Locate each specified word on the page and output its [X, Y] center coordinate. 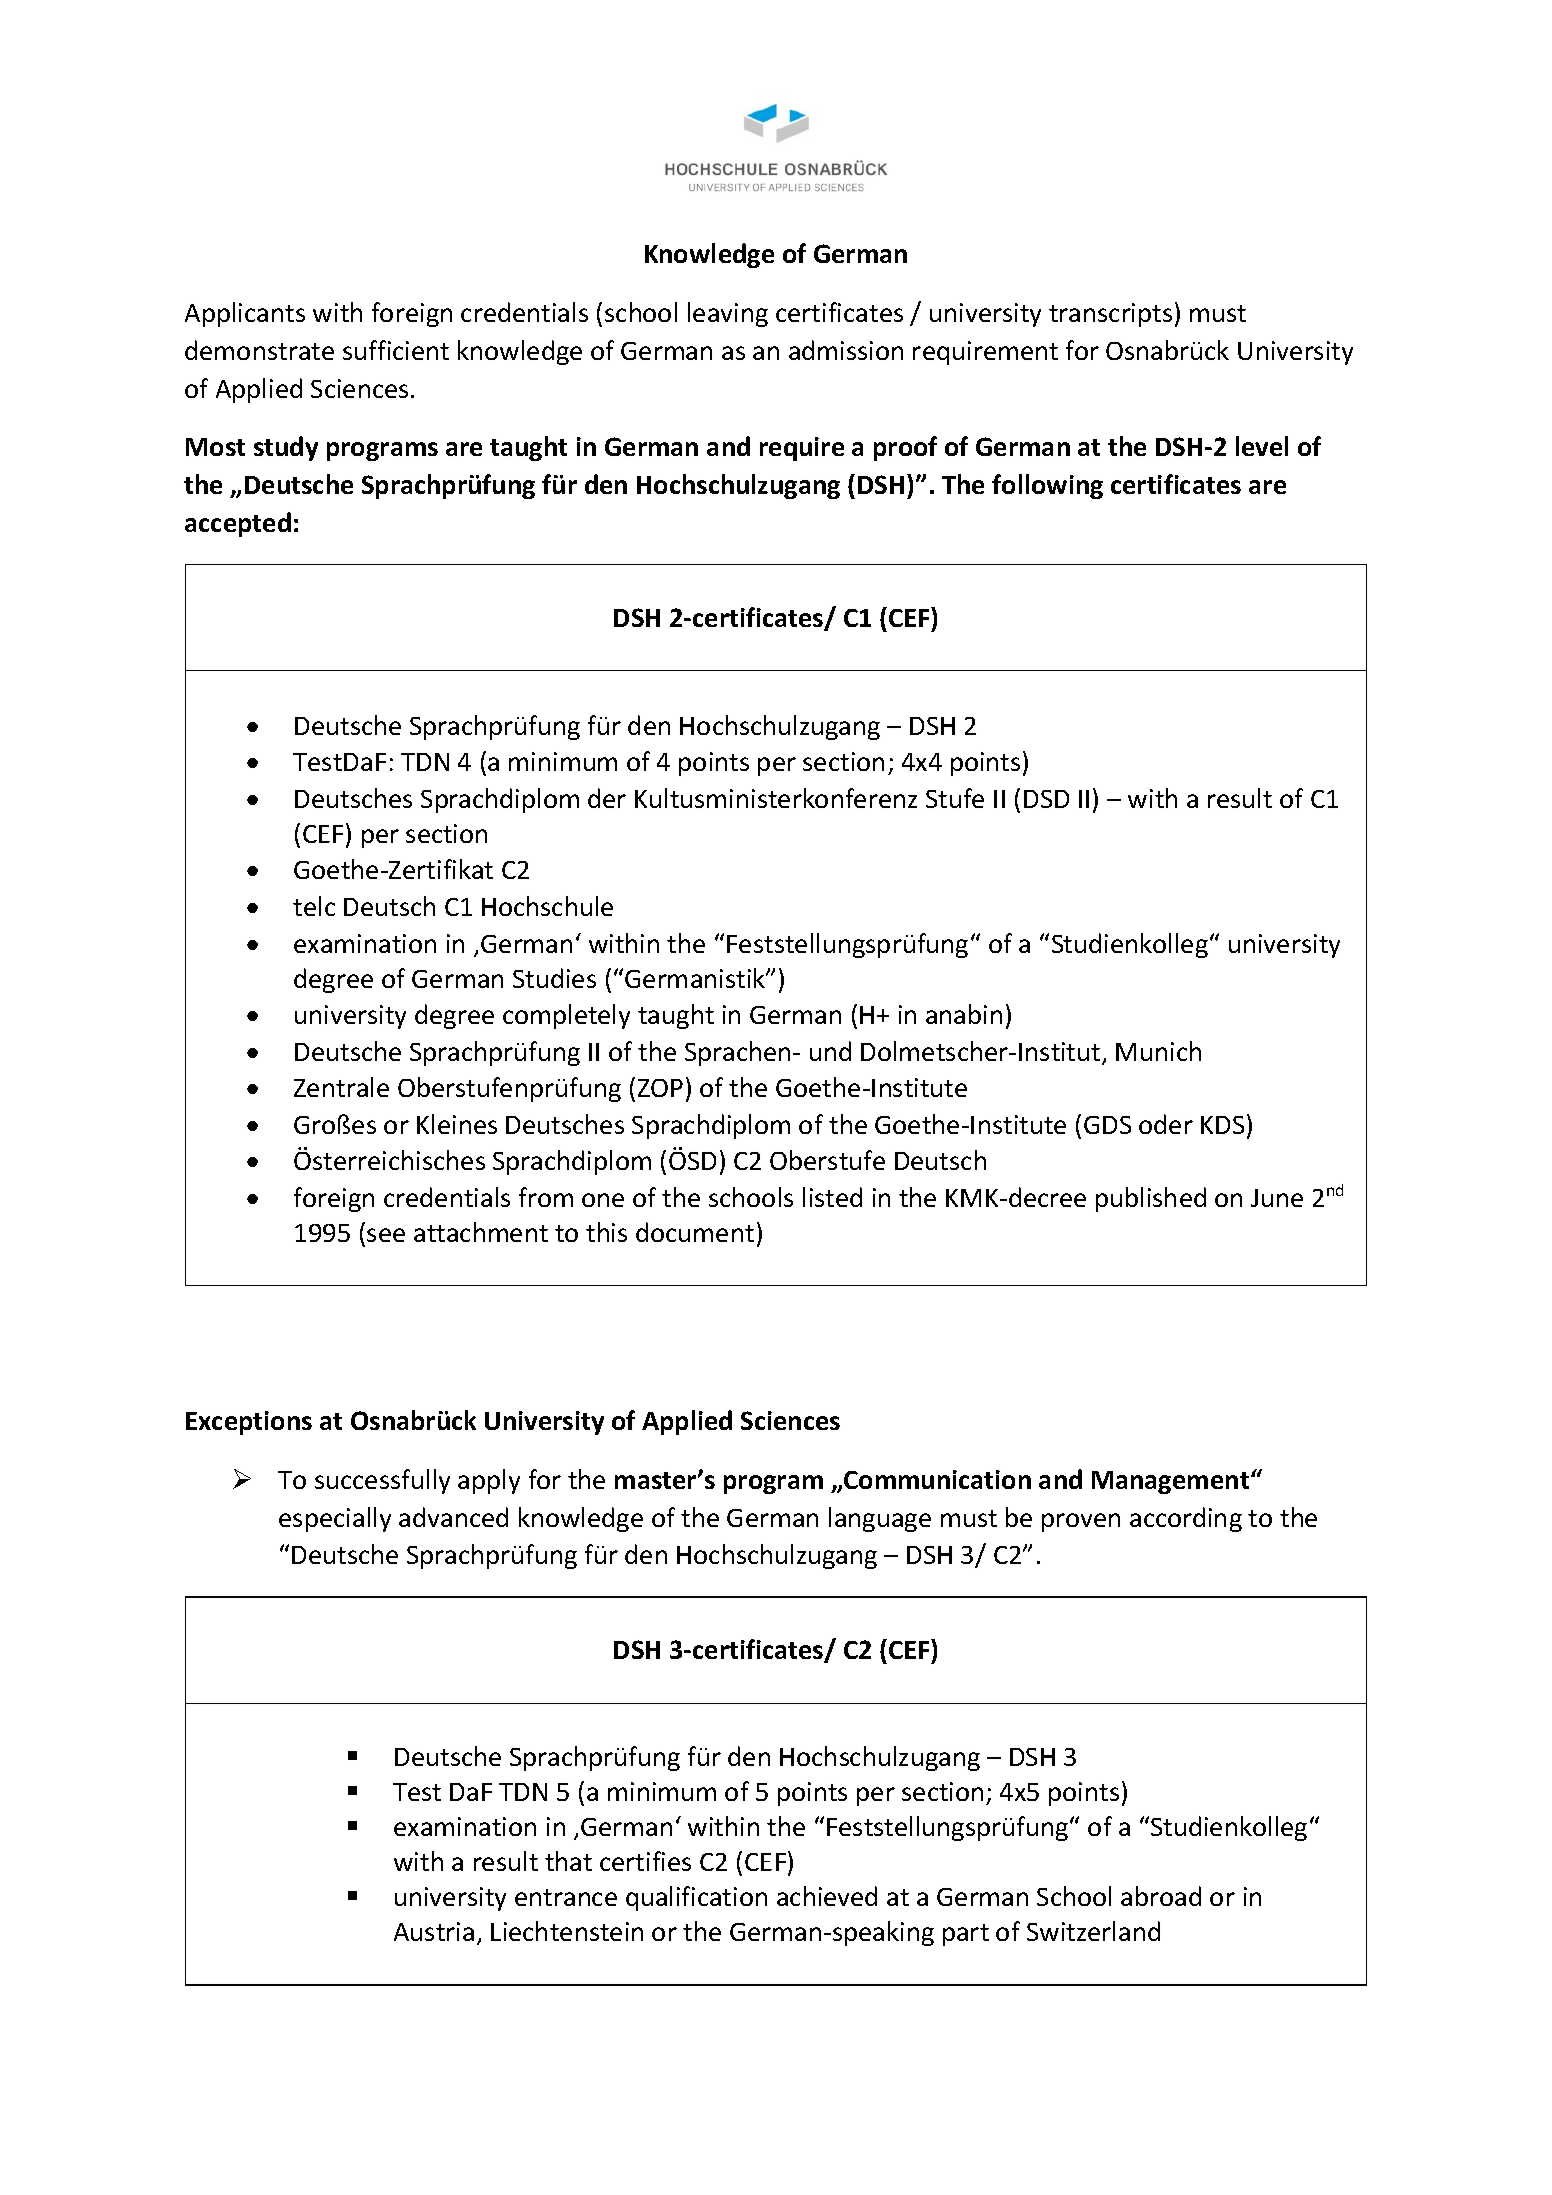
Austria [434, 1931]
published [1151, 1199]
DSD [1046, 799]
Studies [554, 978]
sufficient [396, 350]
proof [905, 448]
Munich [1158, 1051]
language [880, 1519]
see [386, 1235]
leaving [728, 314]
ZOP [660, 1088]
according [1186, 1519]
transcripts [1110, 315]
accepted [238, 524]
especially [335, 1519]
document [695, 1232]
